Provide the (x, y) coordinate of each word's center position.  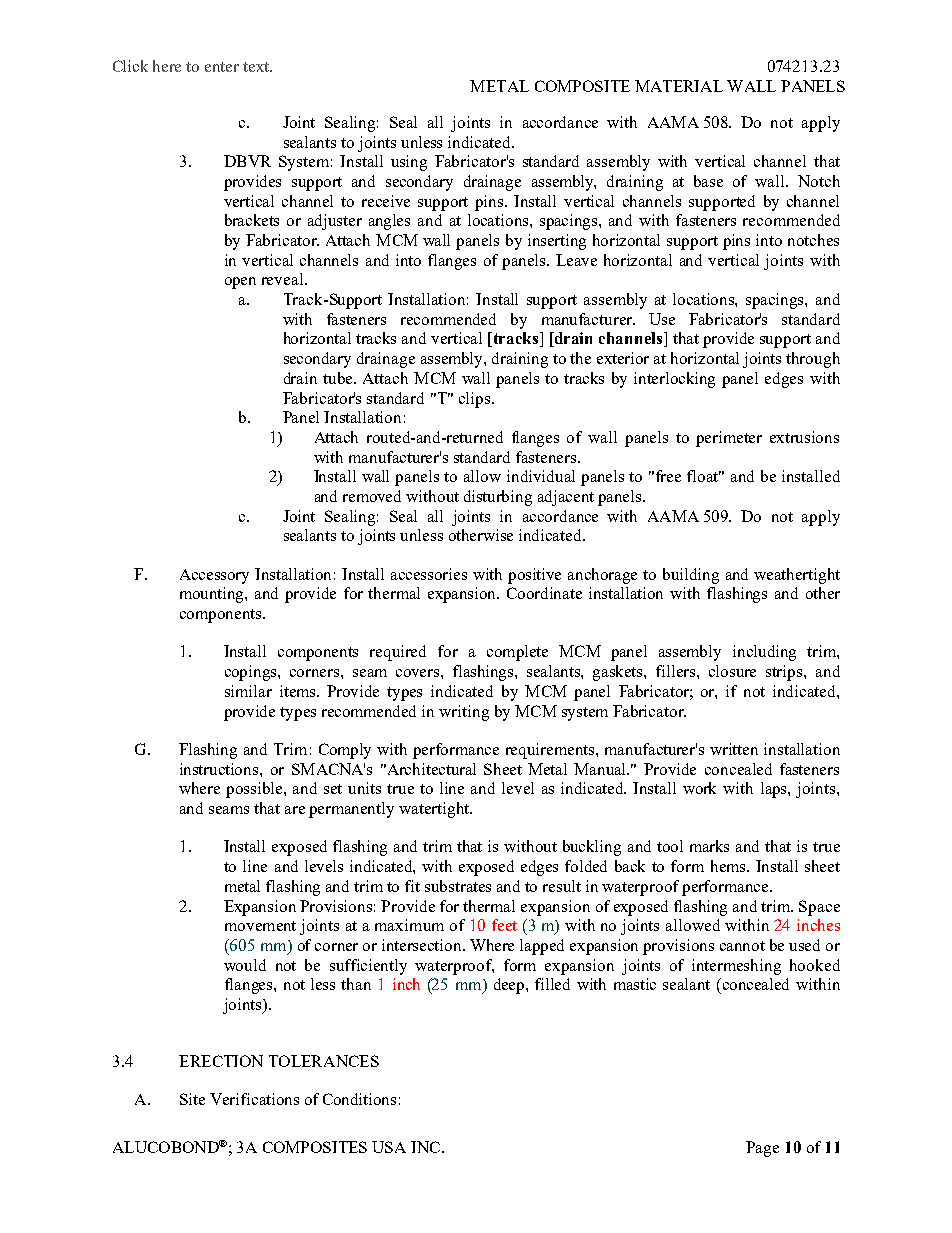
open (240, 283)
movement (260, 926)
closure (732, 671)
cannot (742, 946)
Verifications (254, 1099)
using (409, 163)
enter (222, 67)
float (704, 476)
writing (464, 713)
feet (504, 925)
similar (248, 691)
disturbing (498, 498)
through (813, 360)
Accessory (214, 576)
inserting (557, 242)
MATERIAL (679, 86)
